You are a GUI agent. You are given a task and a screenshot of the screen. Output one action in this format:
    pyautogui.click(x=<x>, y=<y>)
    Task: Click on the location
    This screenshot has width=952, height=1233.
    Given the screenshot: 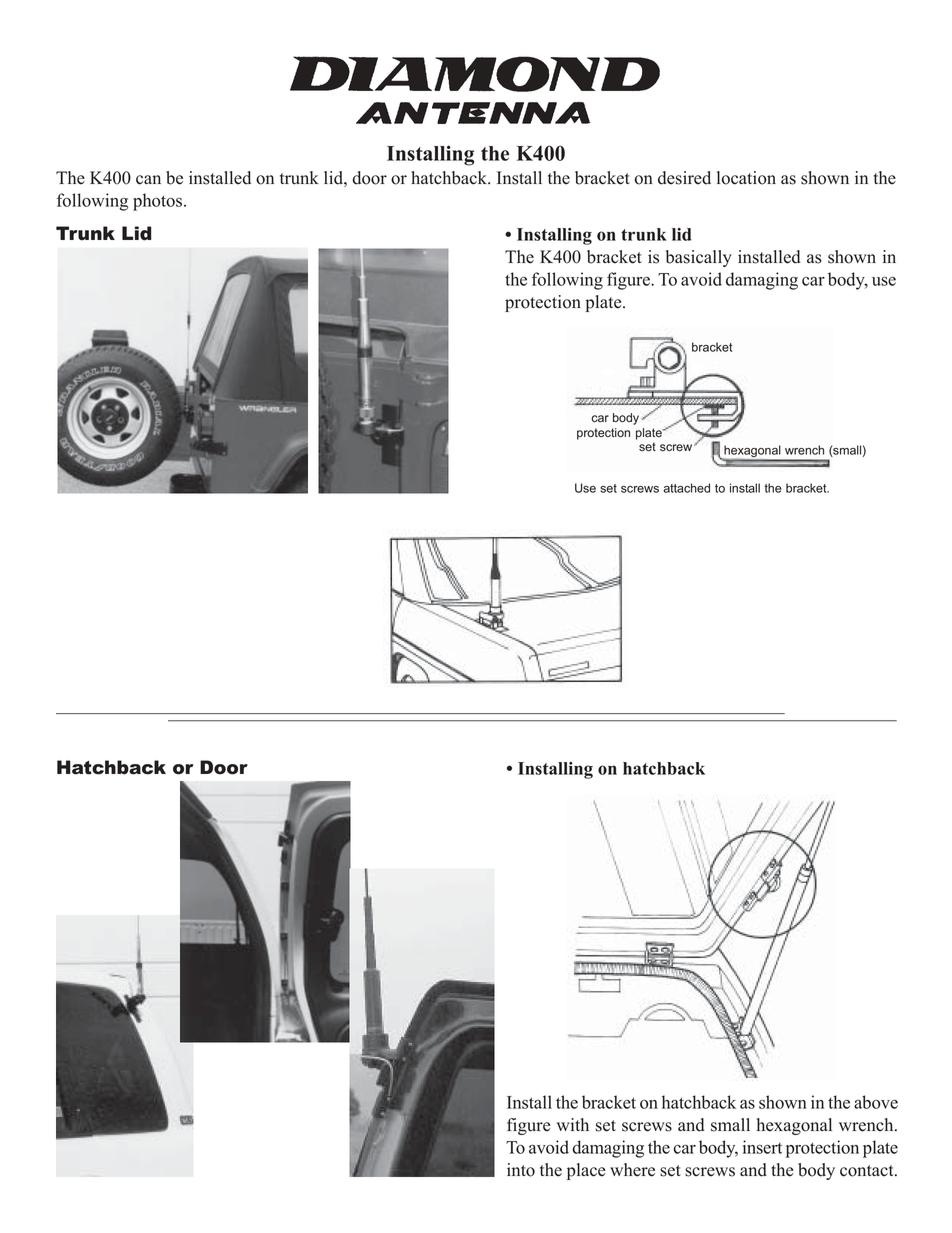 What is the action you would take?
    pyautogui.click(x=746, y=178)
